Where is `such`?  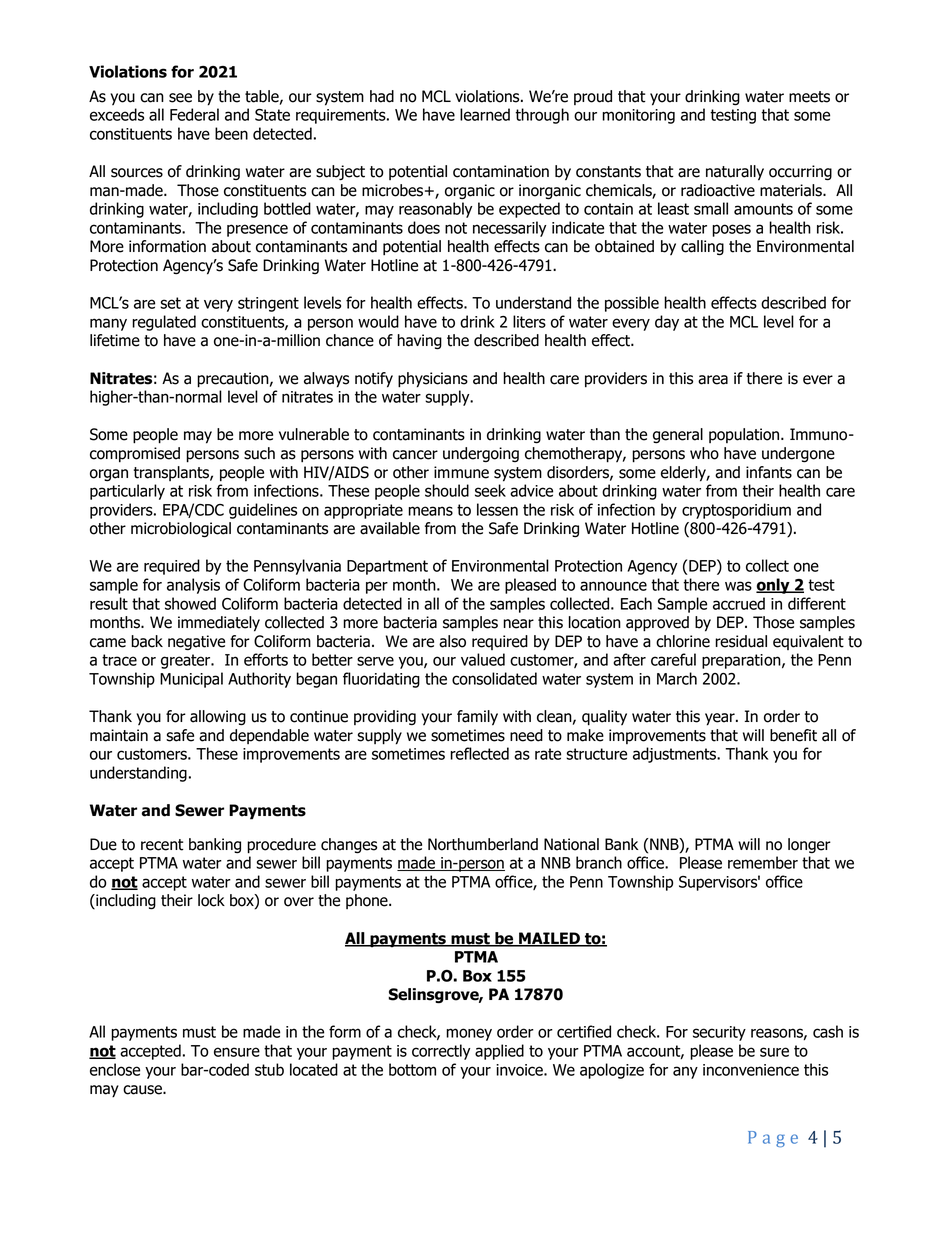 such is located at coordinates (259, 453).
